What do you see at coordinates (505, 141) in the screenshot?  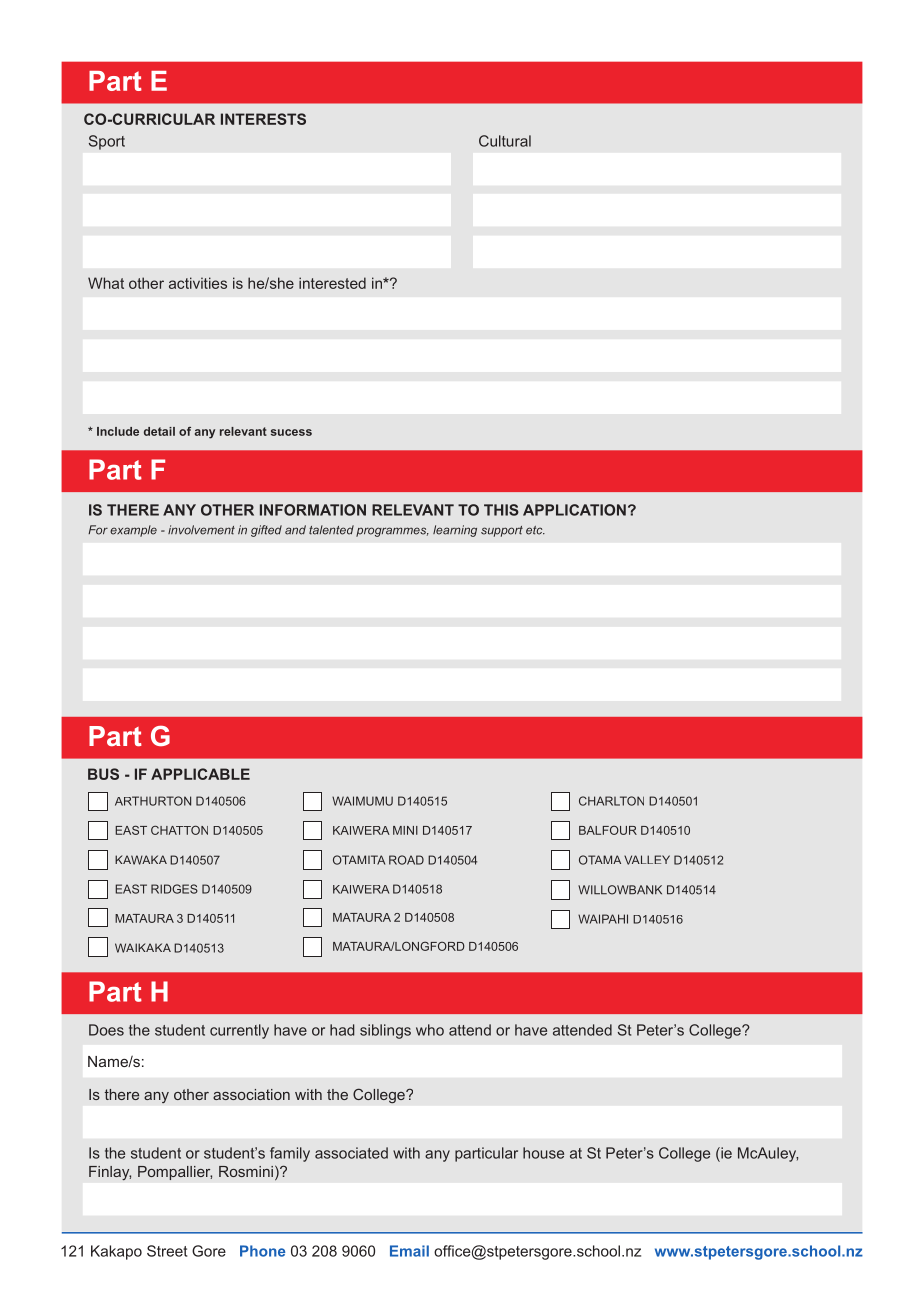 I see `Cultural` at bounding box center [505, 141].
